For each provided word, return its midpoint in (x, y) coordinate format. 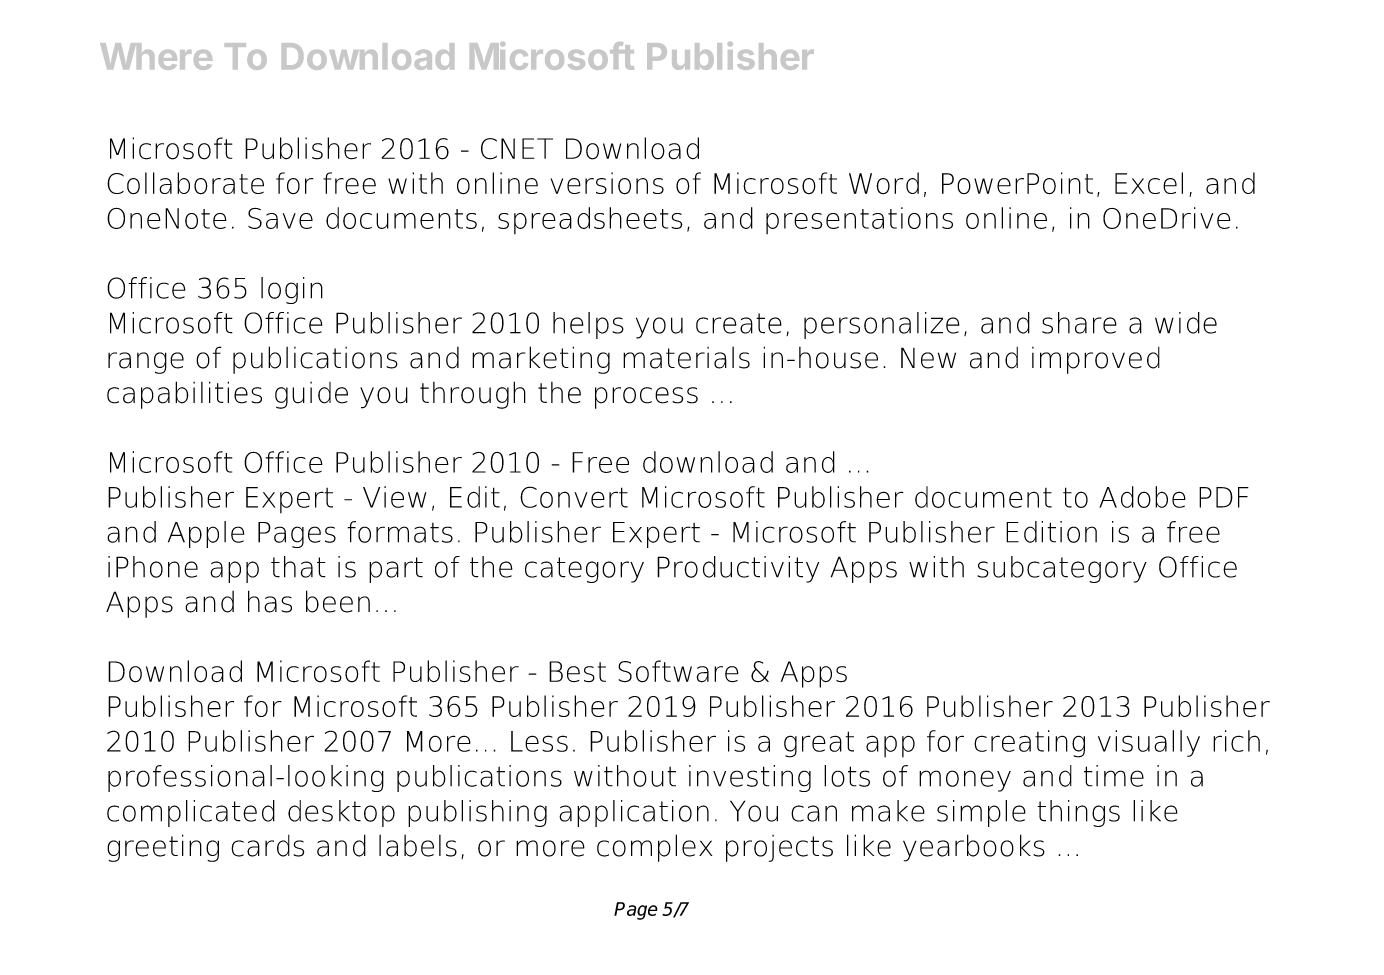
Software (678, 671)
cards (267, 846)
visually (1149, 743)
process (646, 398)
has (270, 601)
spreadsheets (590, 220)
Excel (1149, 183)
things (1078, 813)
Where (156, 56)
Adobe (1142, 497)
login (292, 290)
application (634, 813)
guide (311, 395)
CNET (517, 149)
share (1079, 323)
